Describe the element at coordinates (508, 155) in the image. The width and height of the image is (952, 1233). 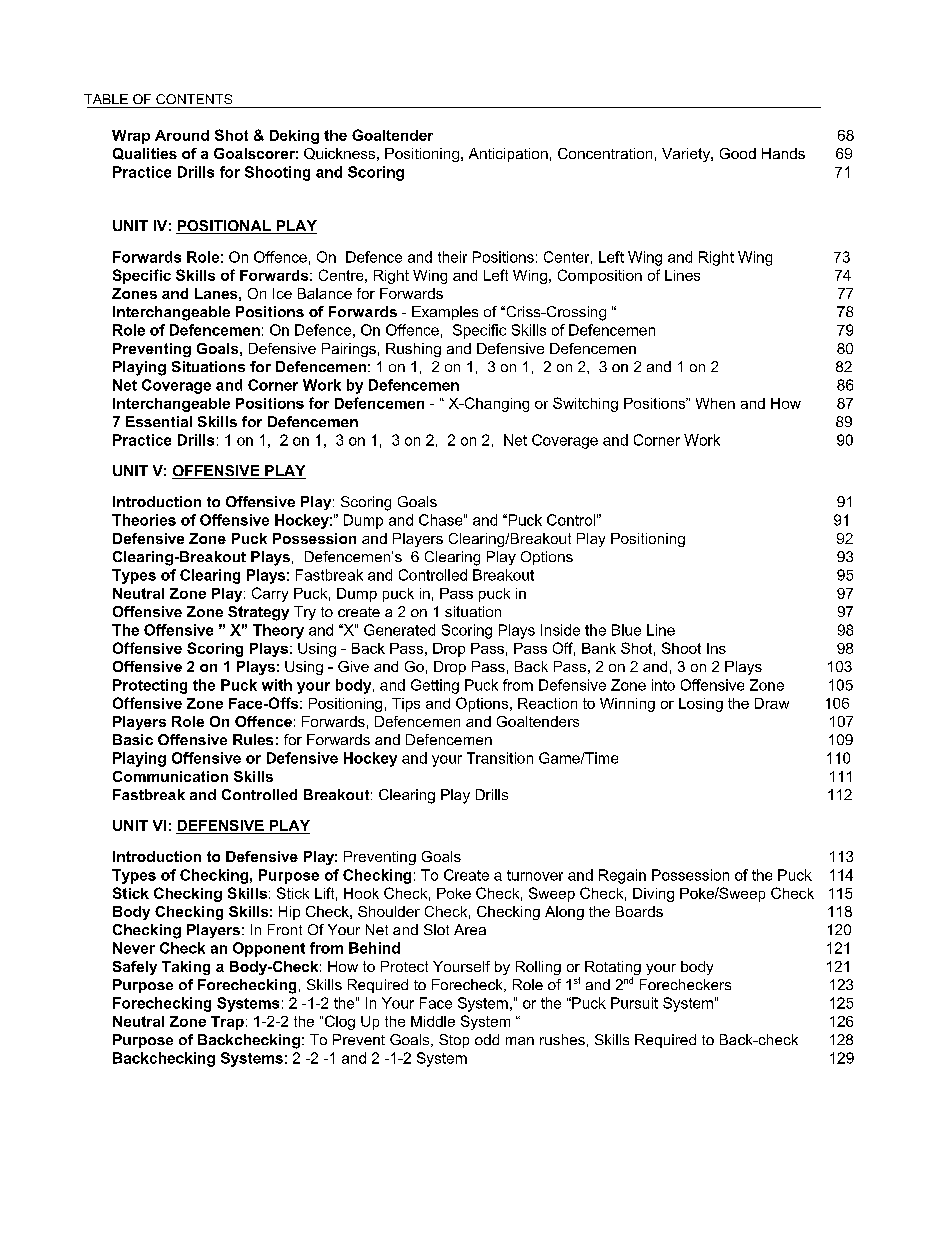
I see `Anticipation` at that location.
